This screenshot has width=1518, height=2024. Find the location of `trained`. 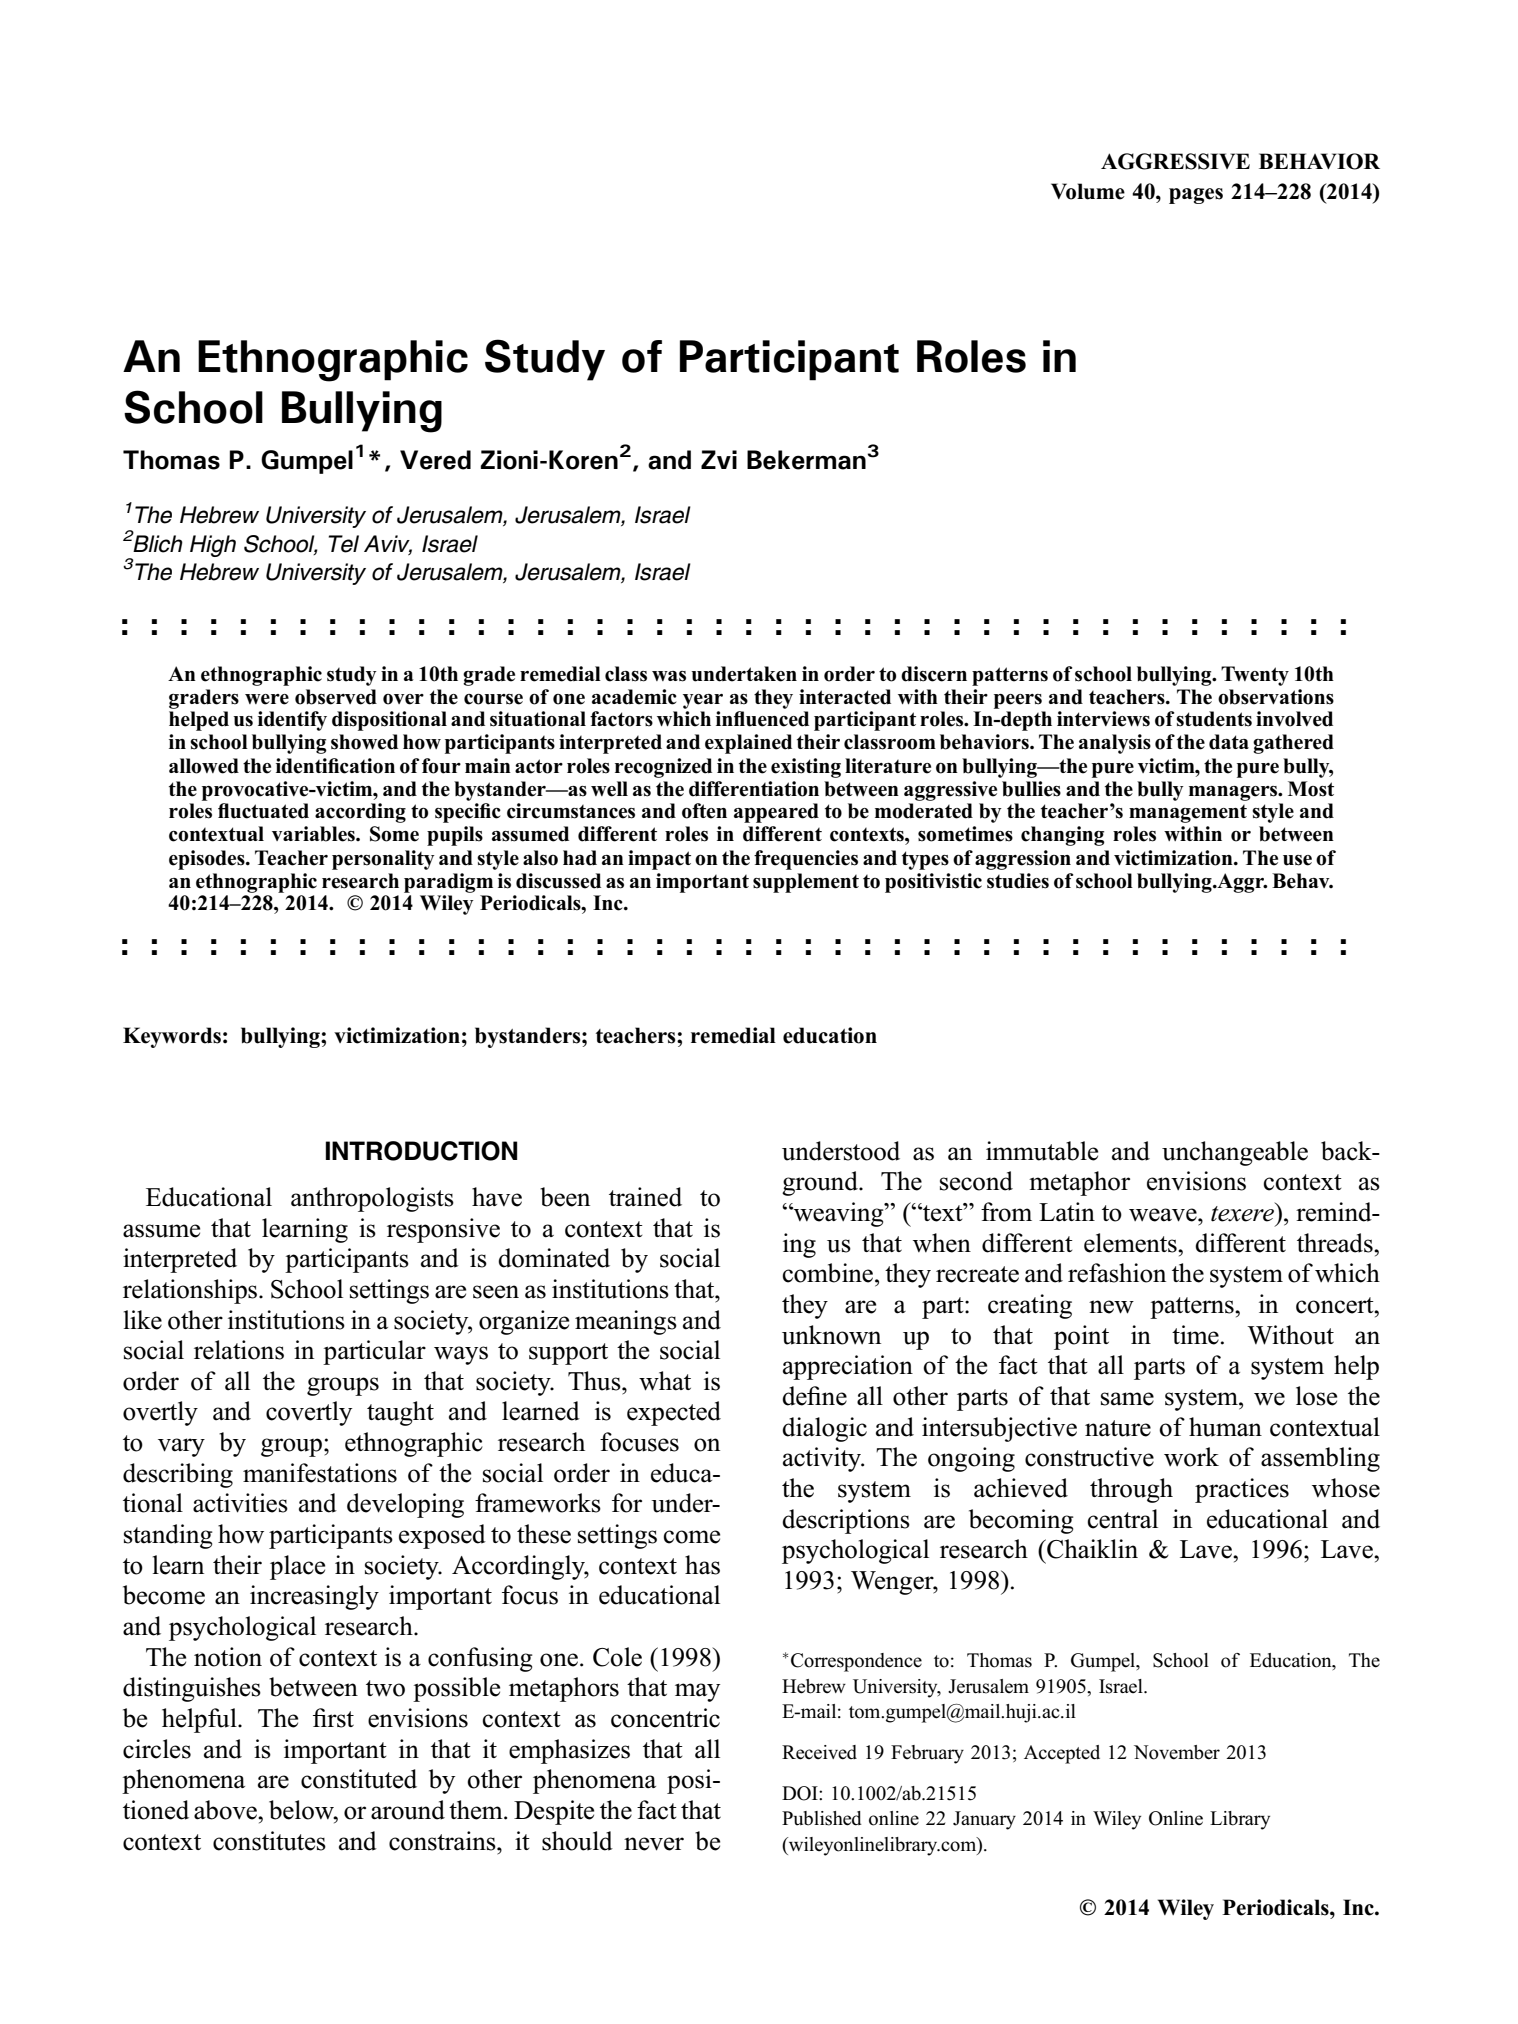

trained is located at coordinates (645, 1197).
